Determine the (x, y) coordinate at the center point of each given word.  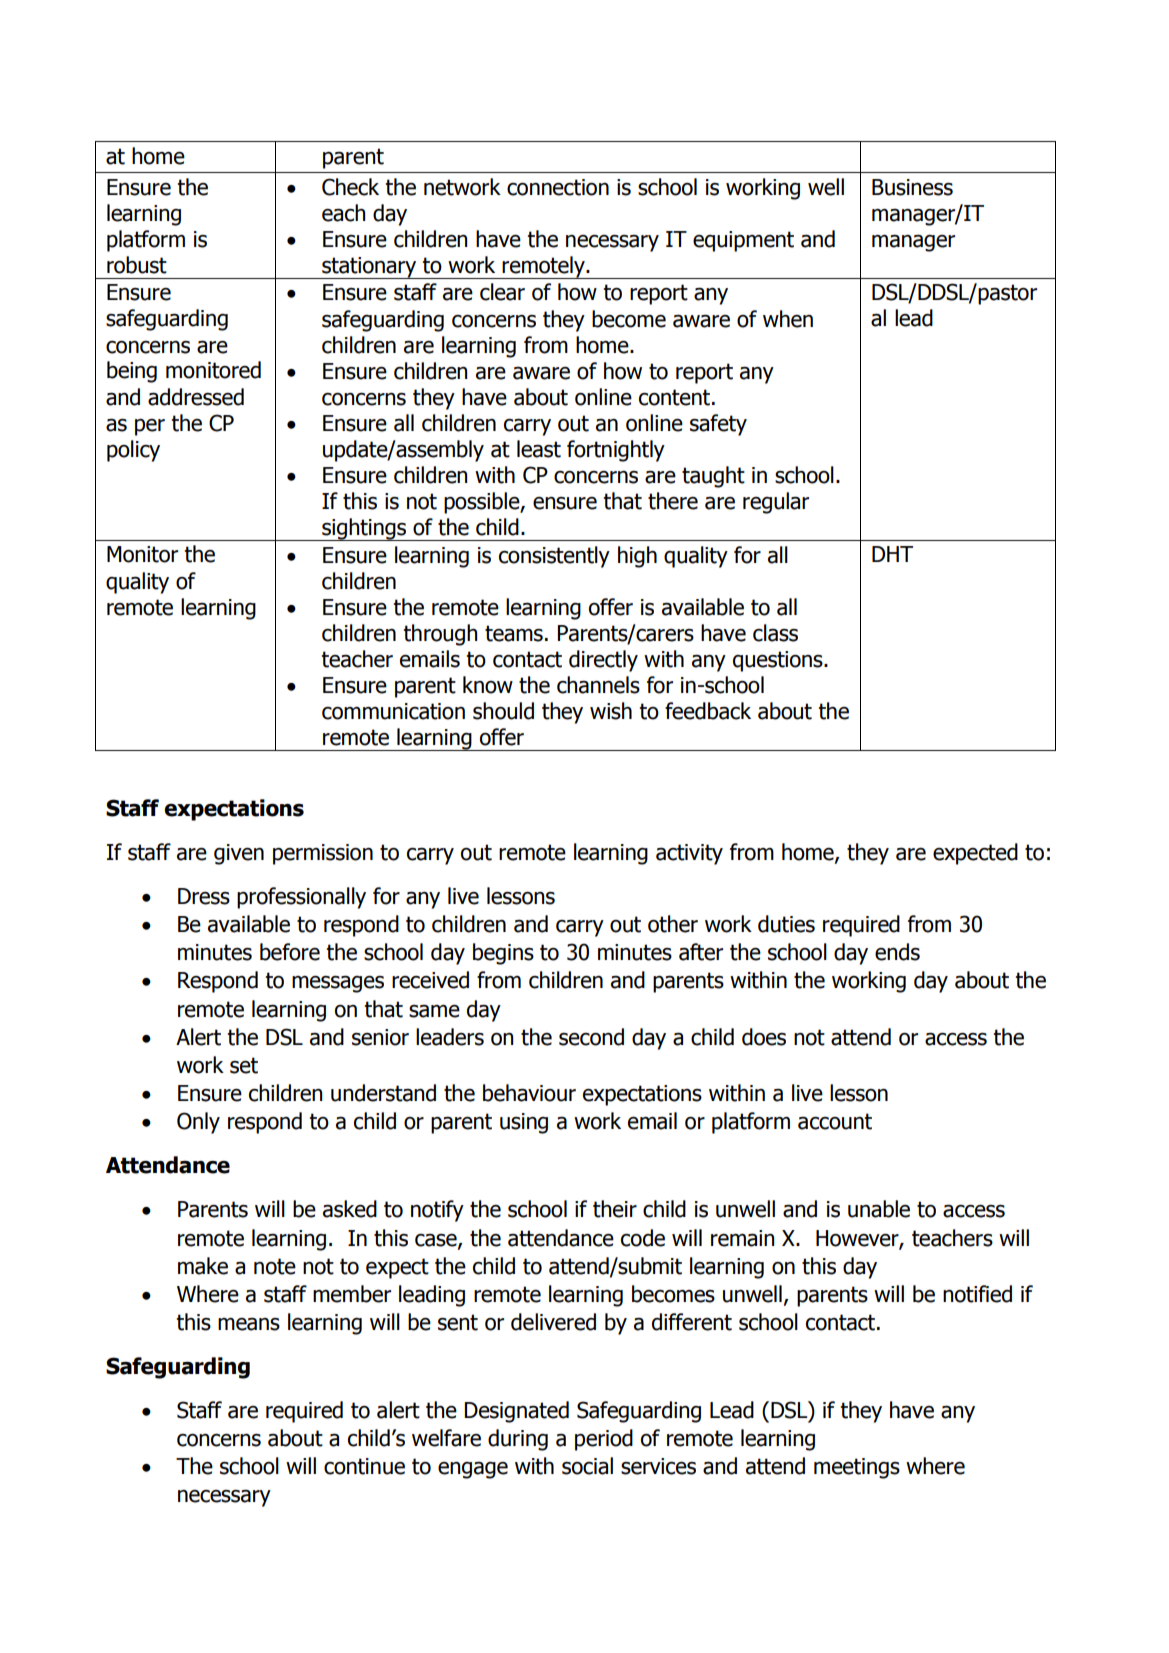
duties (786, 924)
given (239, 854)
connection (558, 187)
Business (912, 187)
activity (689, 854)
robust (137, 265)
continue (364, 1466)
